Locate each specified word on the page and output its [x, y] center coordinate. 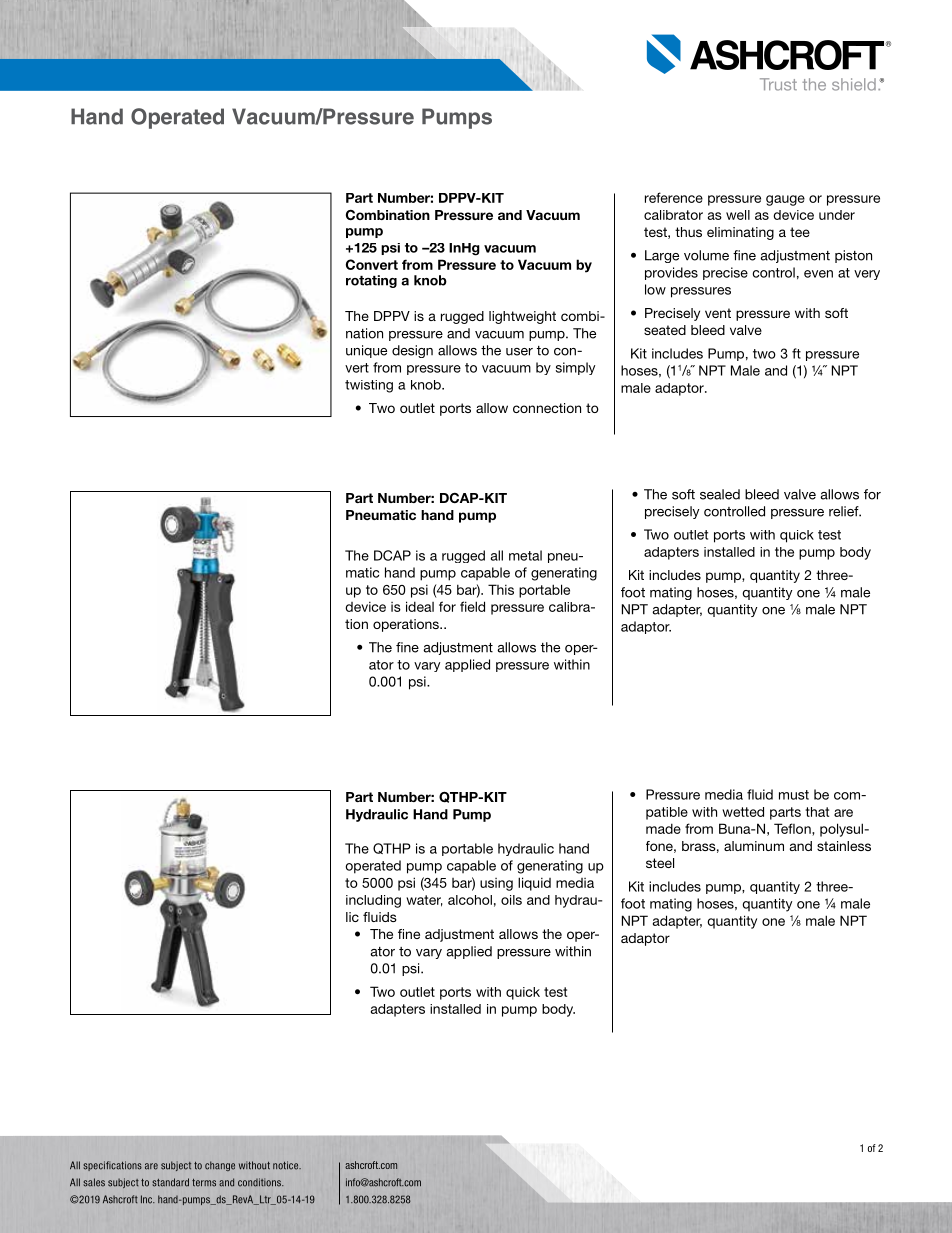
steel [660, 863]
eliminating [740, 233]
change [220, 1166]
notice [287, 1165]
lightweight [522, 317]
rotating [371, 281]
